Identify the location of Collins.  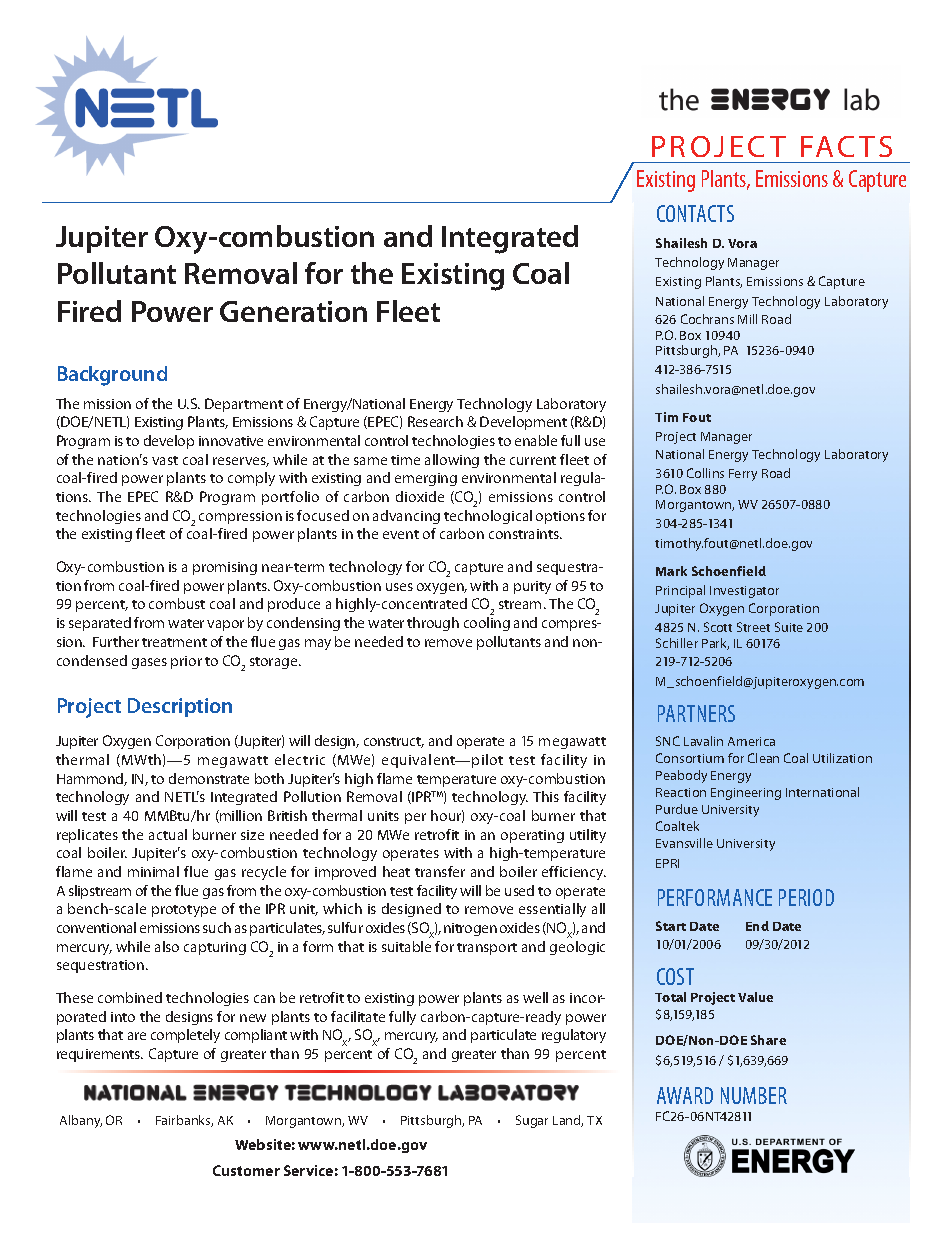
(705, 473).
